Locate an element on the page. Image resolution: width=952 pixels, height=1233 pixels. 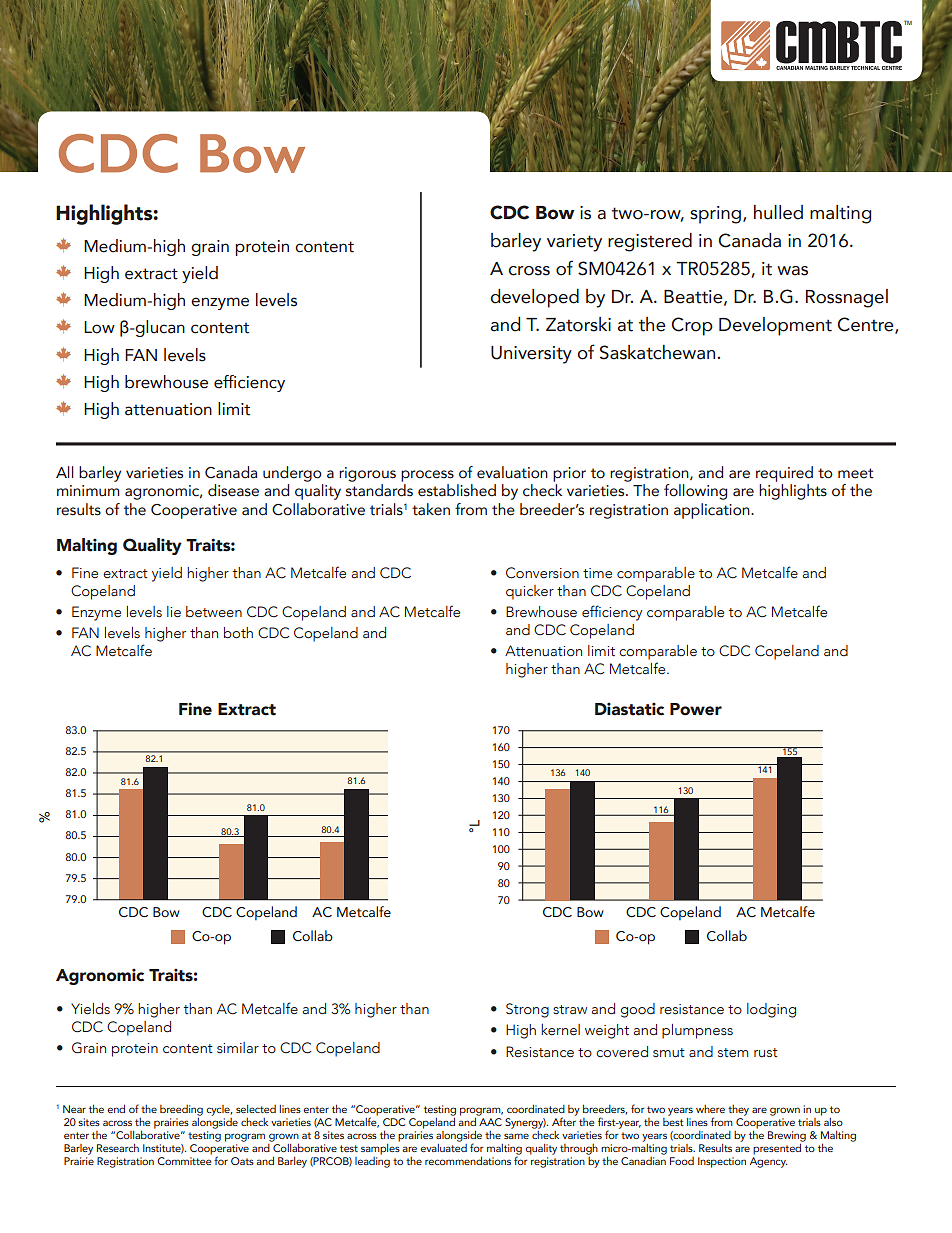
breeding is located at coordinates (181, 1110).
